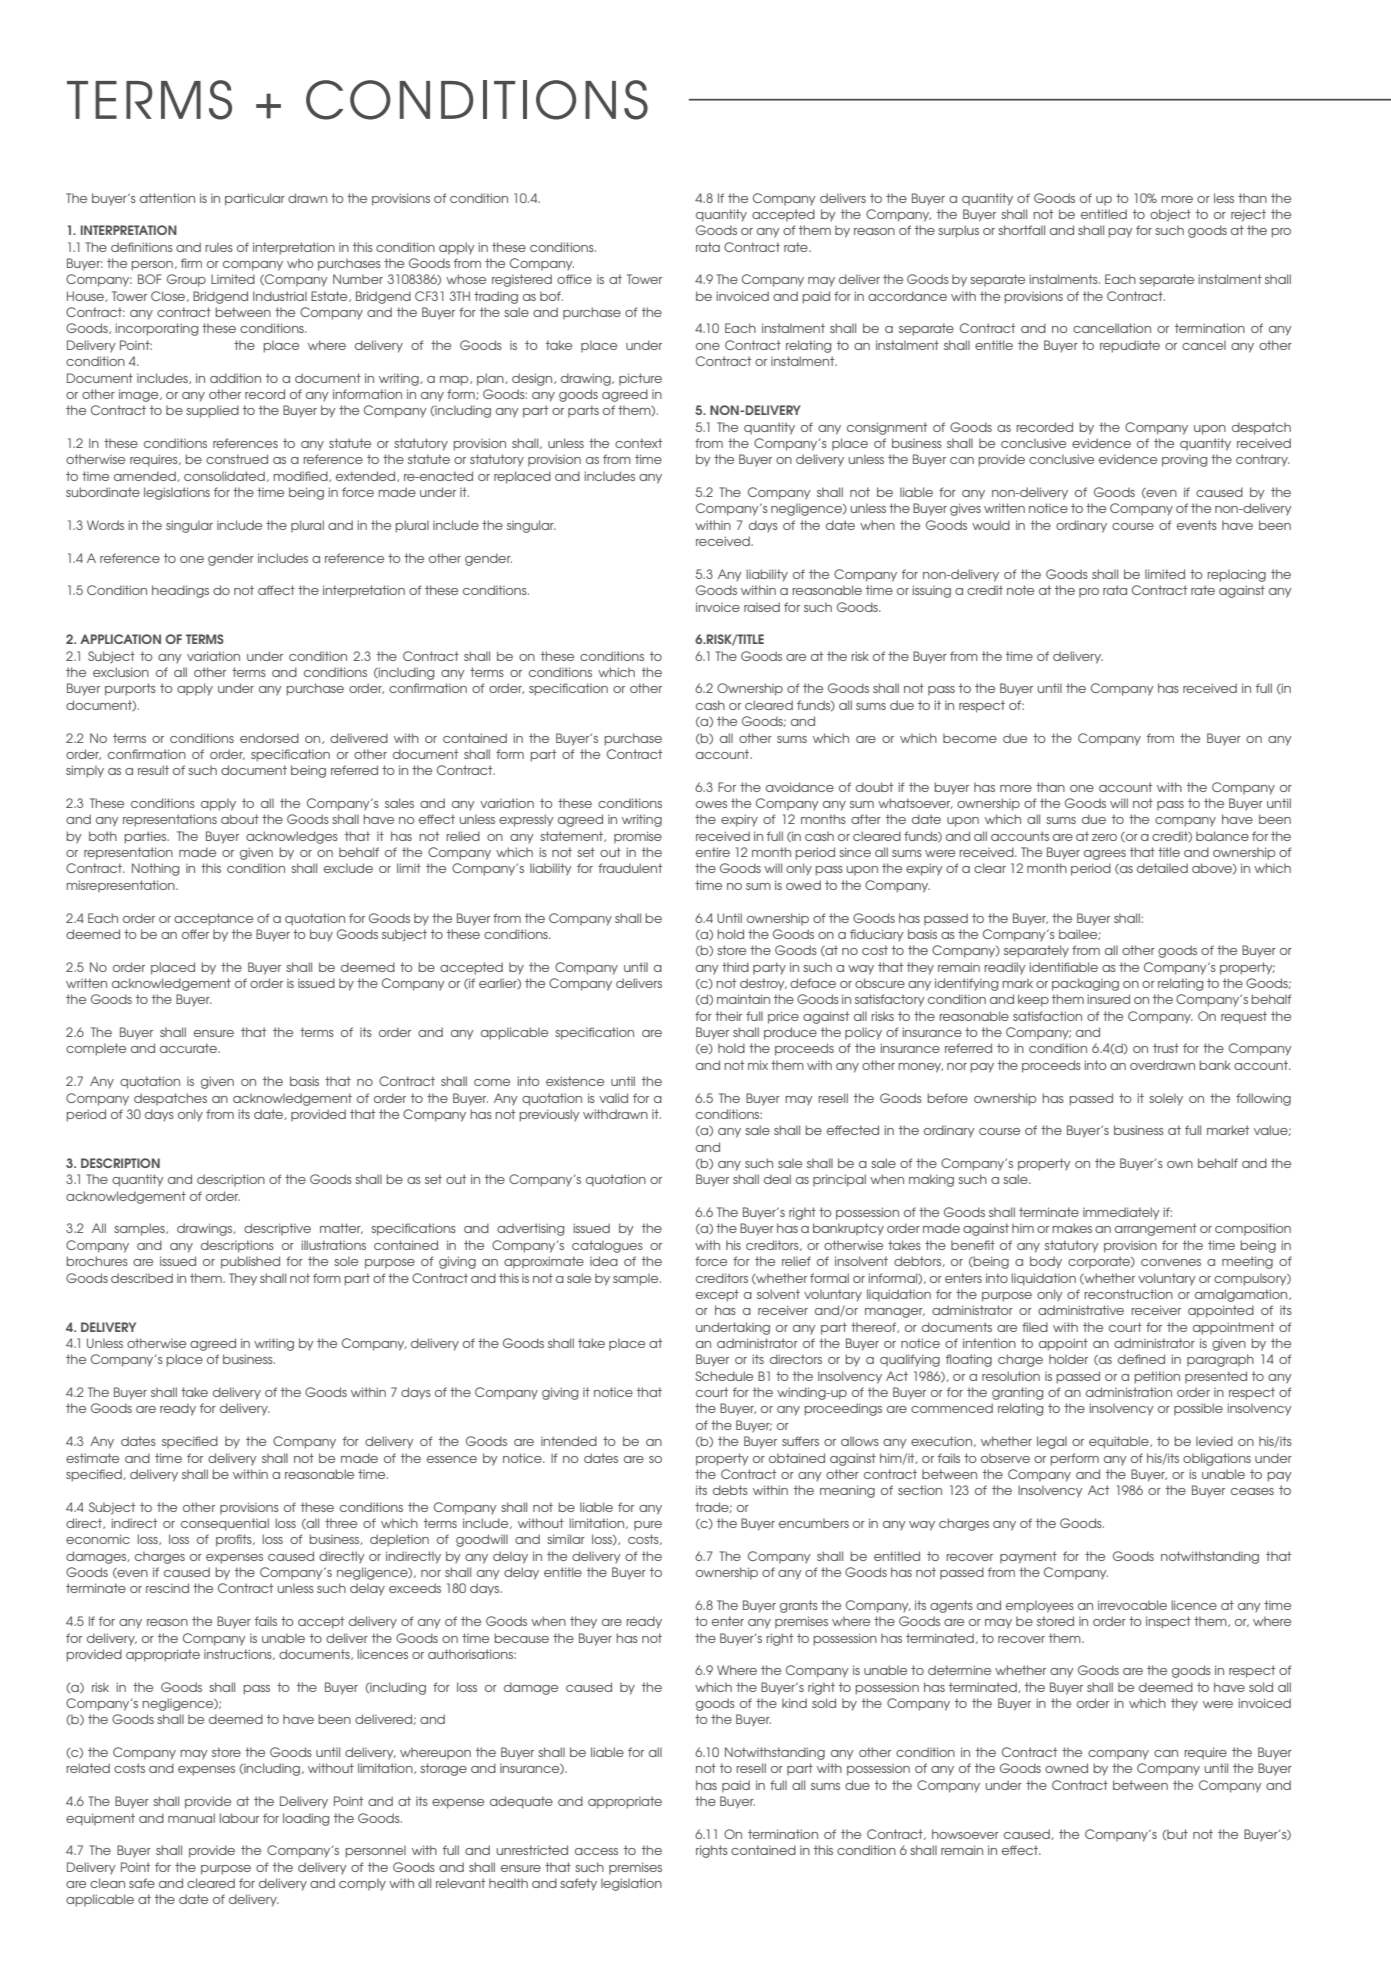 Image resolution: width=1391 pixels, height=1968 pixels. I want to click on access, so click(596, 1851).
